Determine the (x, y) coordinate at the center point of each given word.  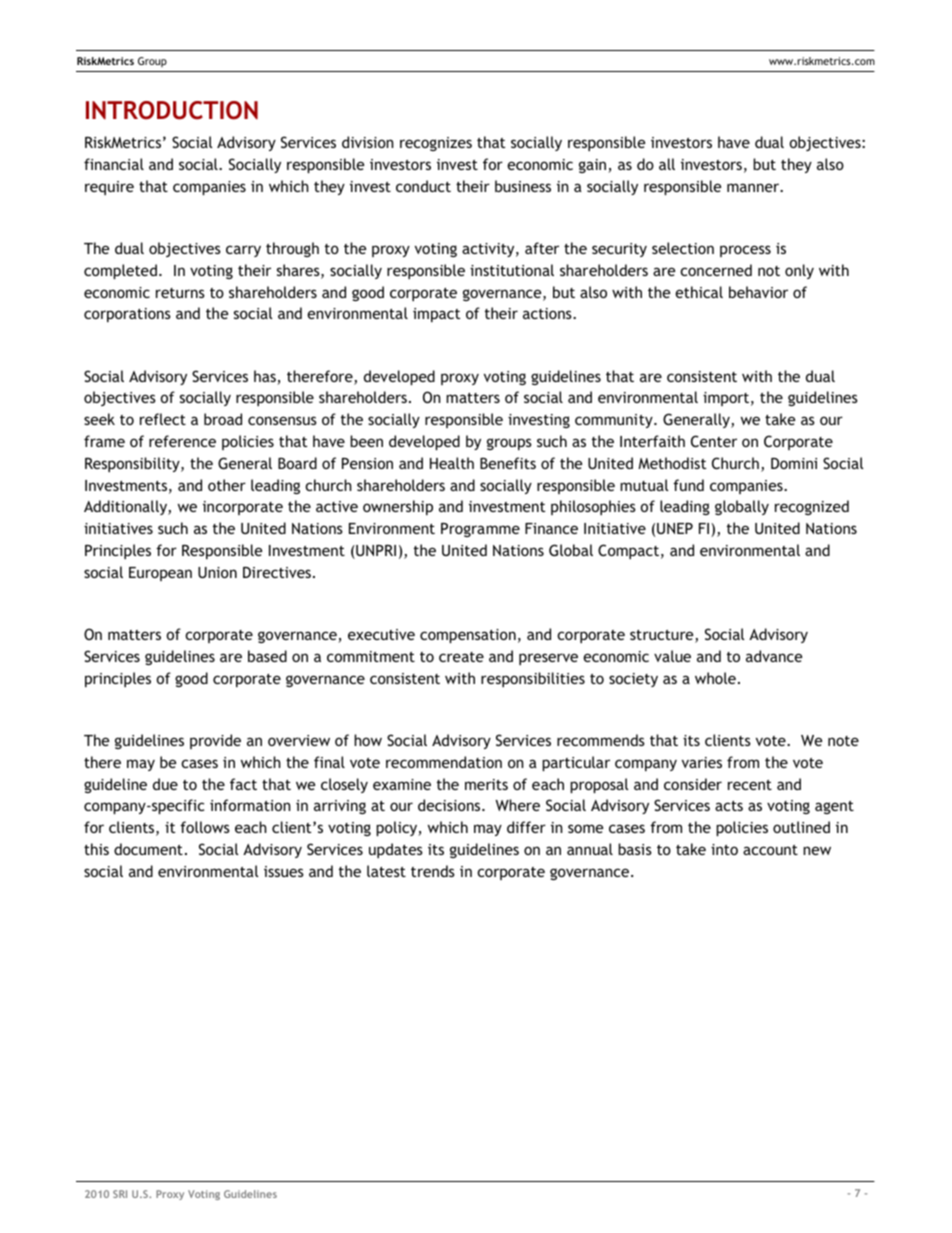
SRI (120, 1194)
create (461, 657)
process (745, 251)
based (267, 656)
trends (433, 871)
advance (774, 656)
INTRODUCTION (172, 110)
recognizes (436, 144)
